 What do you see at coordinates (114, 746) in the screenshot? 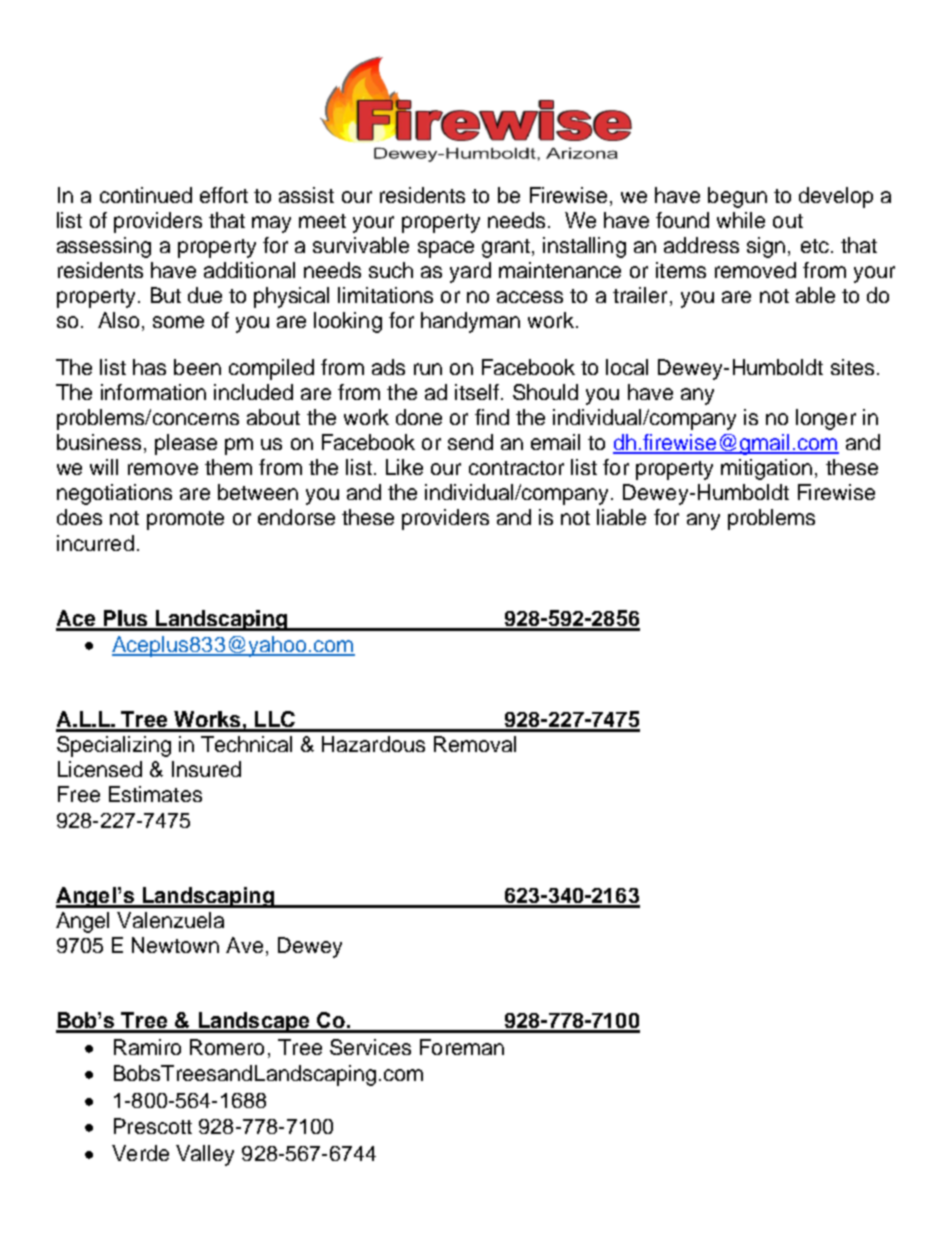
I see `Specializing` at bounding box center [114, 746].
